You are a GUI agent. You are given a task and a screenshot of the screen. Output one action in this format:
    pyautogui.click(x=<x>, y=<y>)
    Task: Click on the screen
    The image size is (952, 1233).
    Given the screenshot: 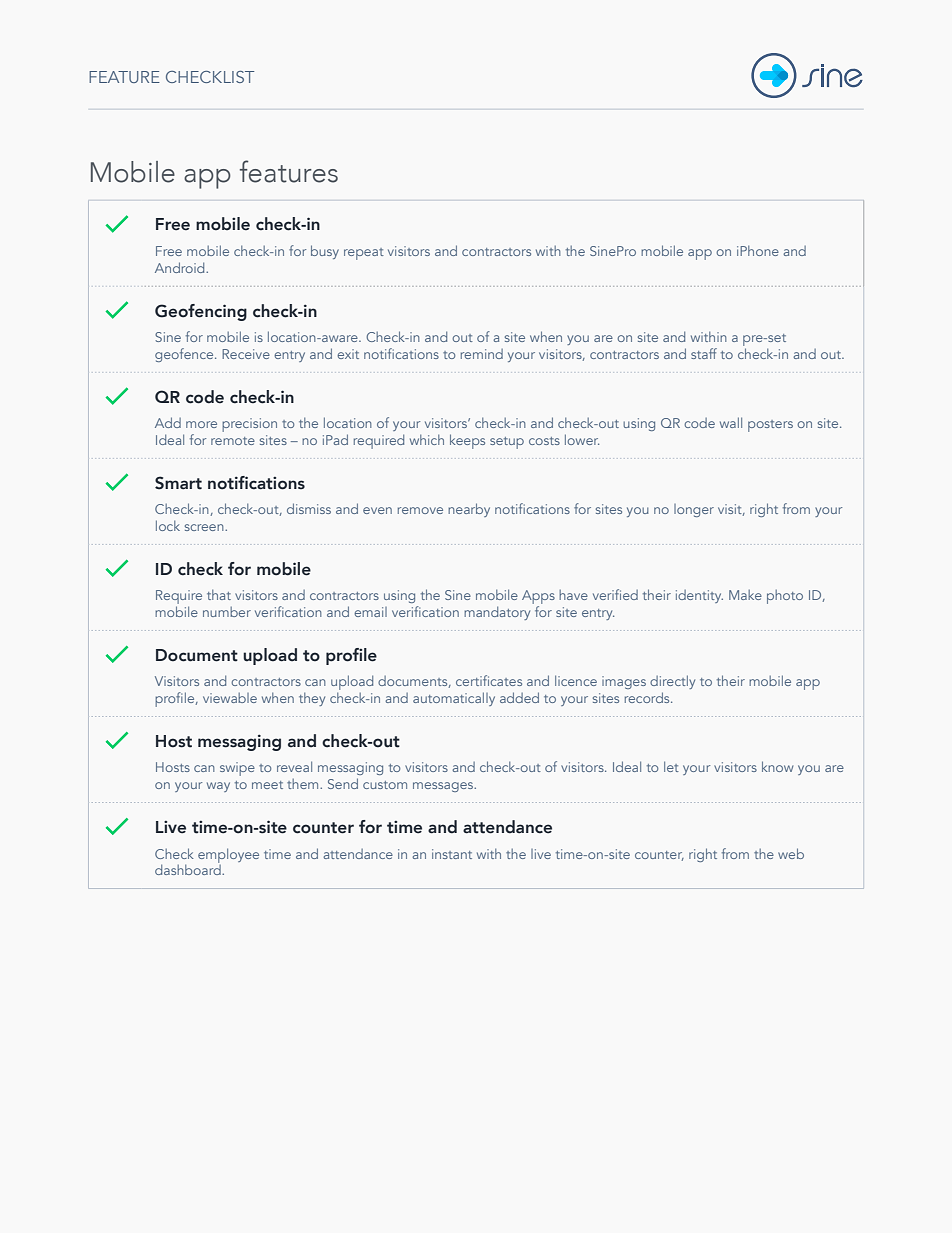 What is the action you would take?
    pyautogui.click(x=205, y=527)
